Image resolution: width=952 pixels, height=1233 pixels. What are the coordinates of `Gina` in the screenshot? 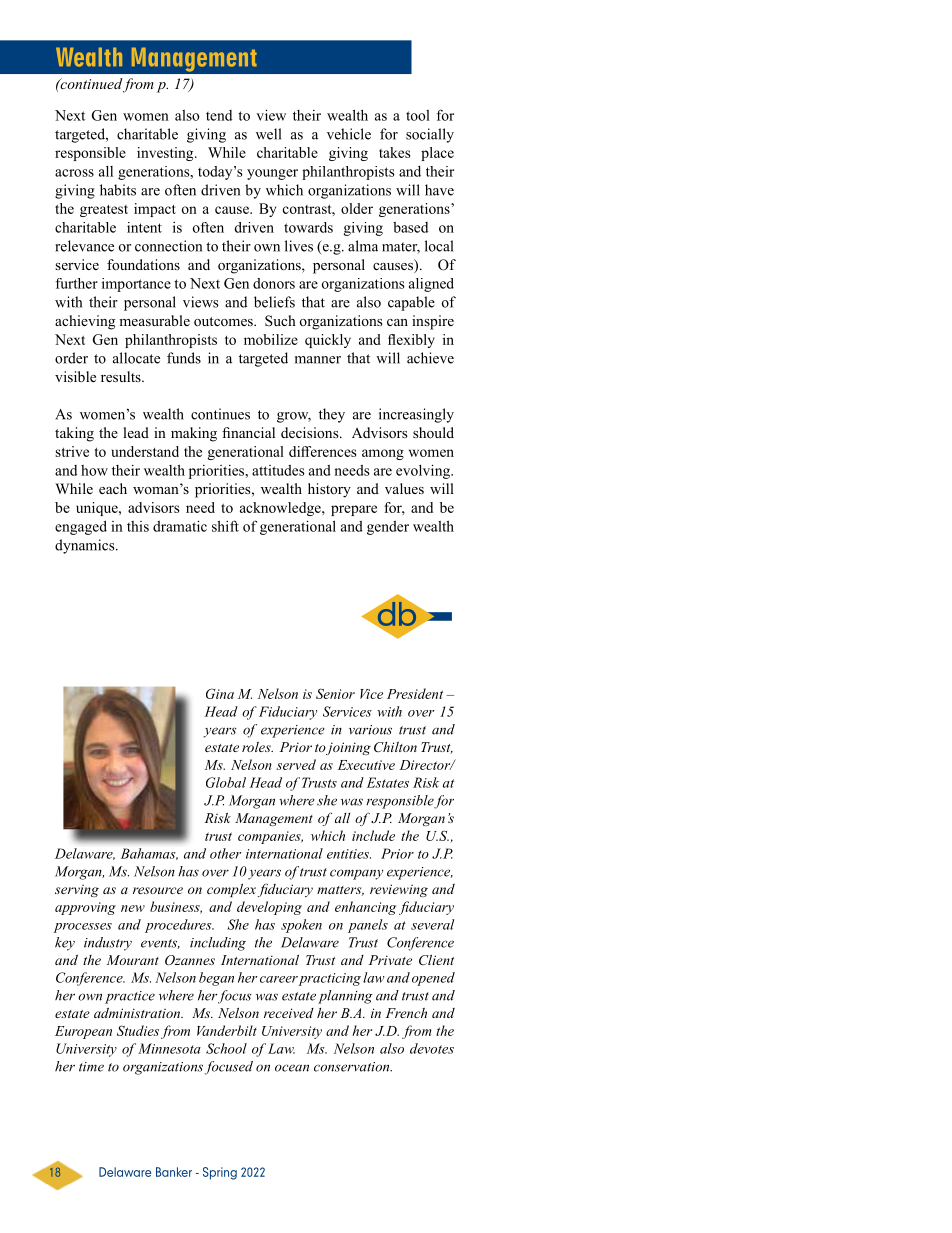 It's located at (220, 693).
